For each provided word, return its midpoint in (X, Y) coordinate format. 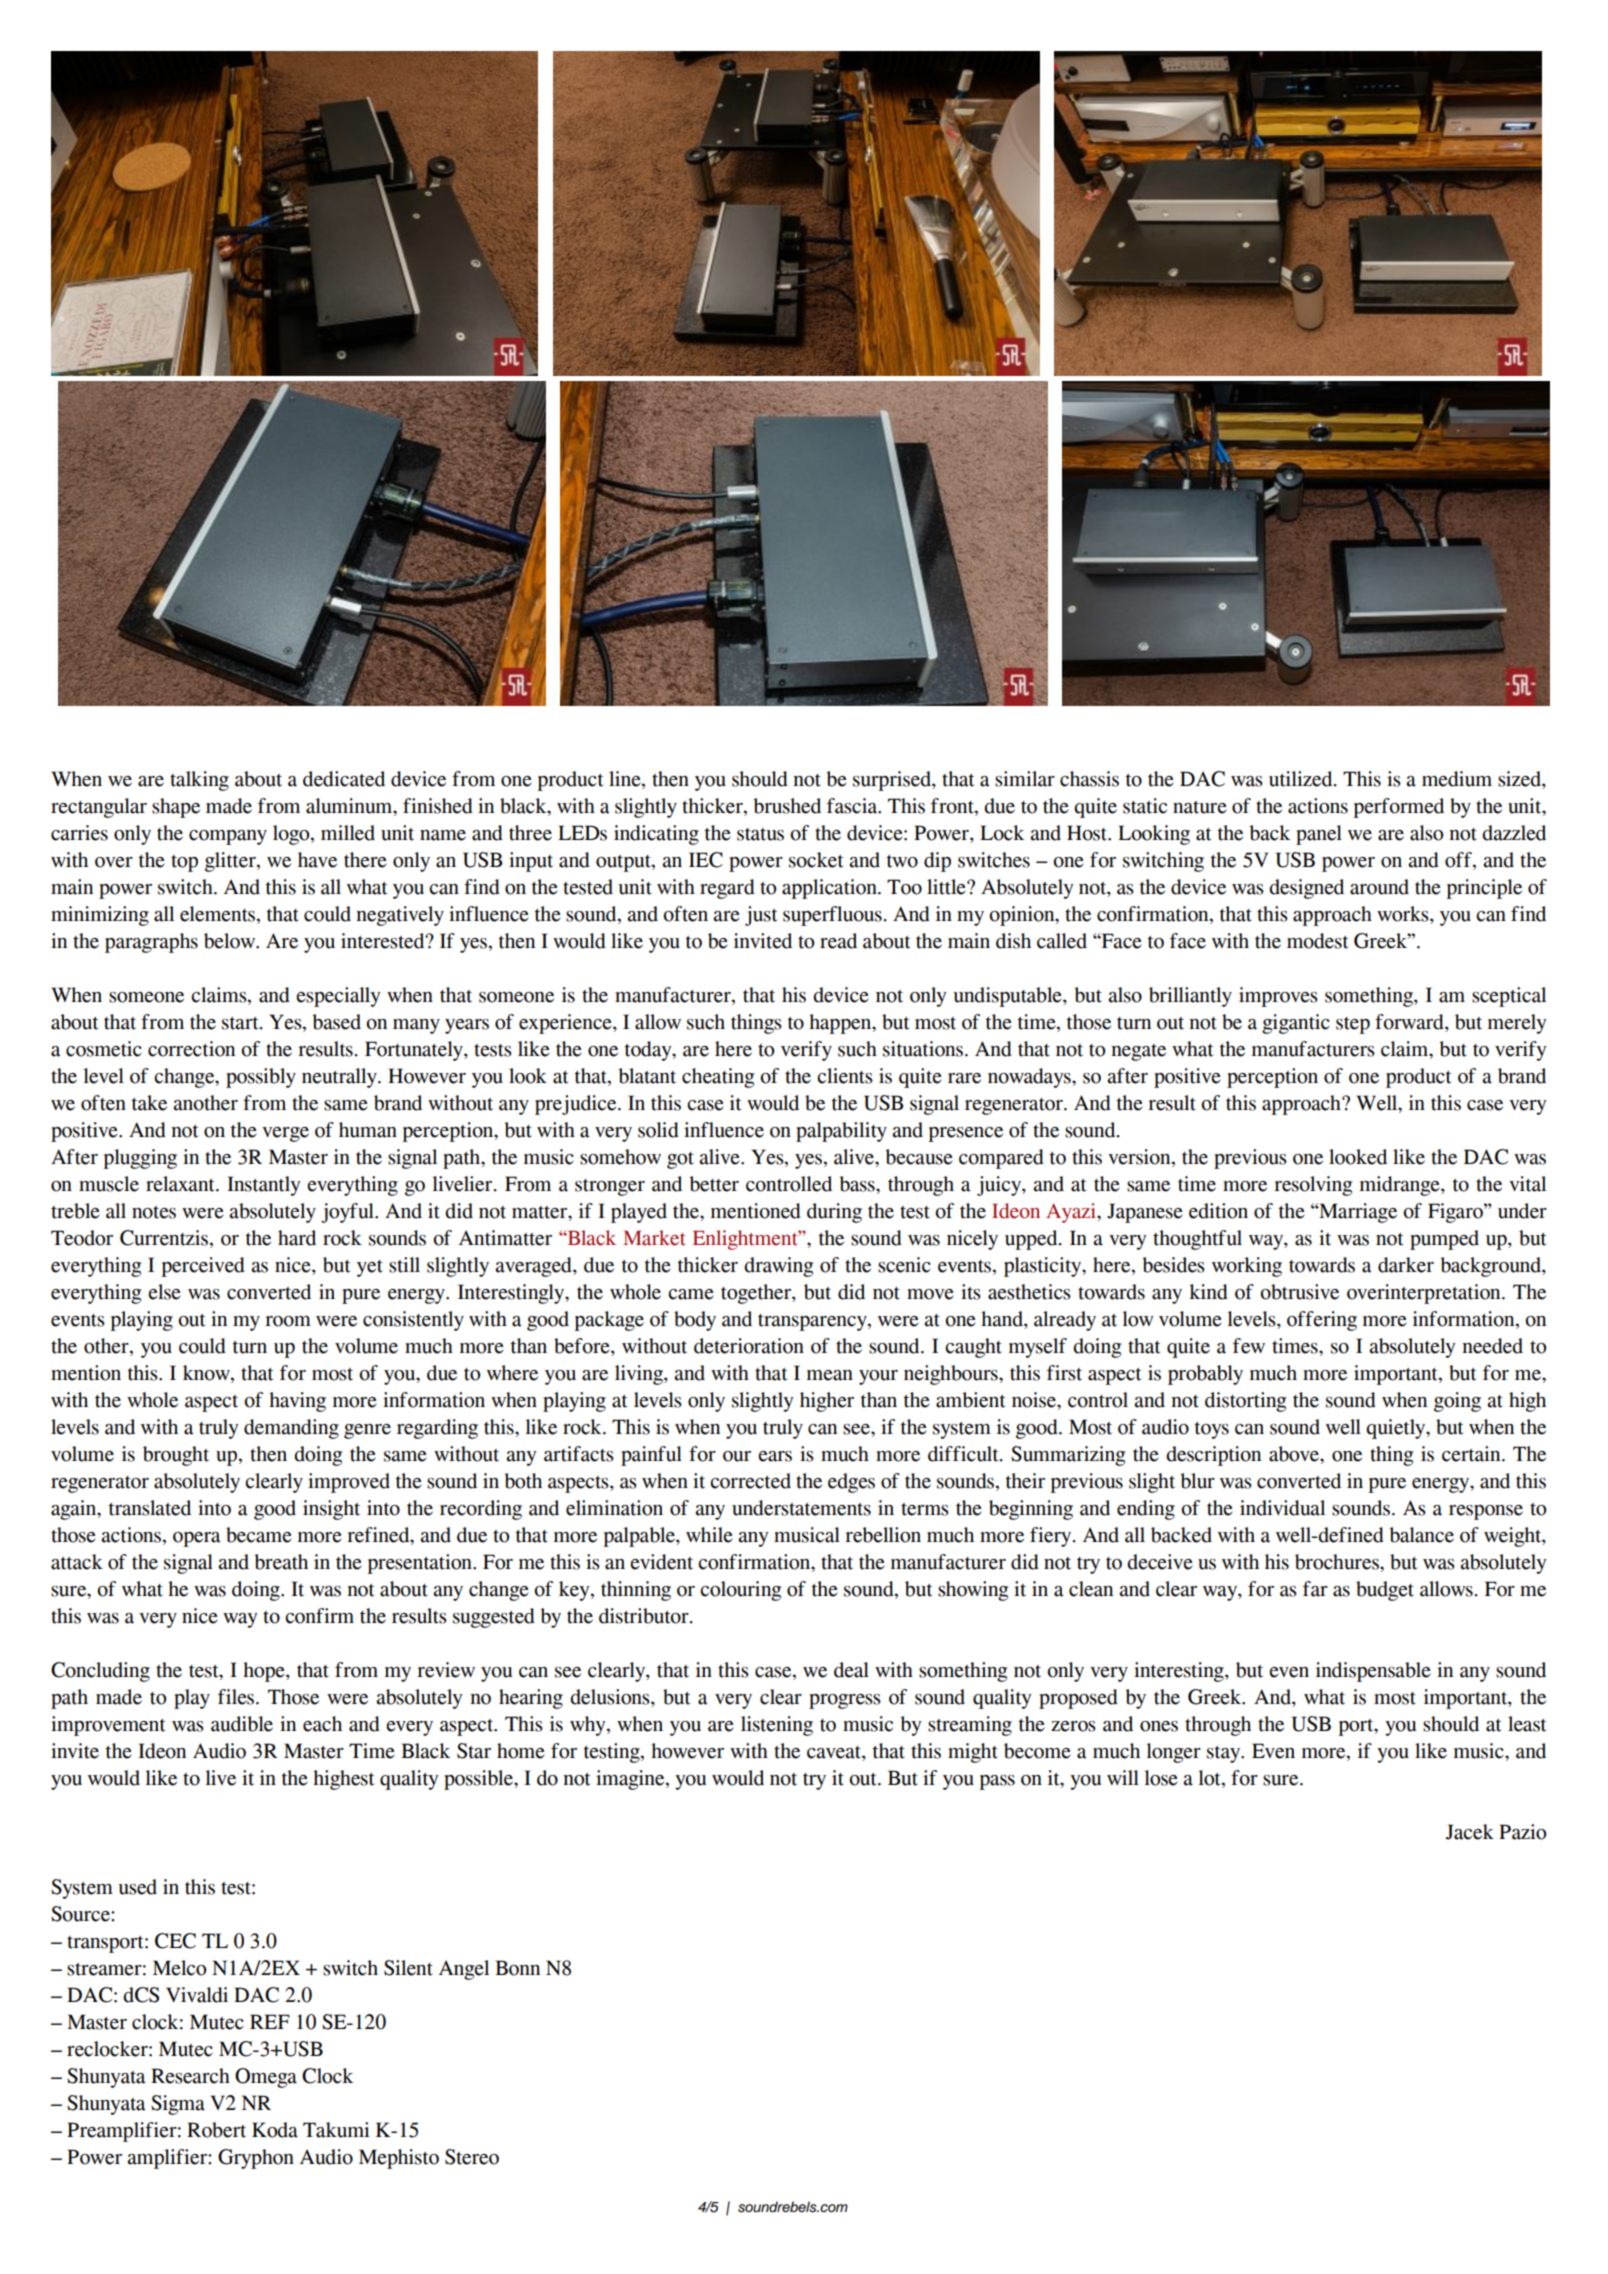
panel (1319, 835)
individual (1282, 1508)
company (228, 837)
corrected (750, 1481)
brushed (787, 806)
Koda (275, 2130)
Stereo (472, 2157)
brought (176, 1456)
